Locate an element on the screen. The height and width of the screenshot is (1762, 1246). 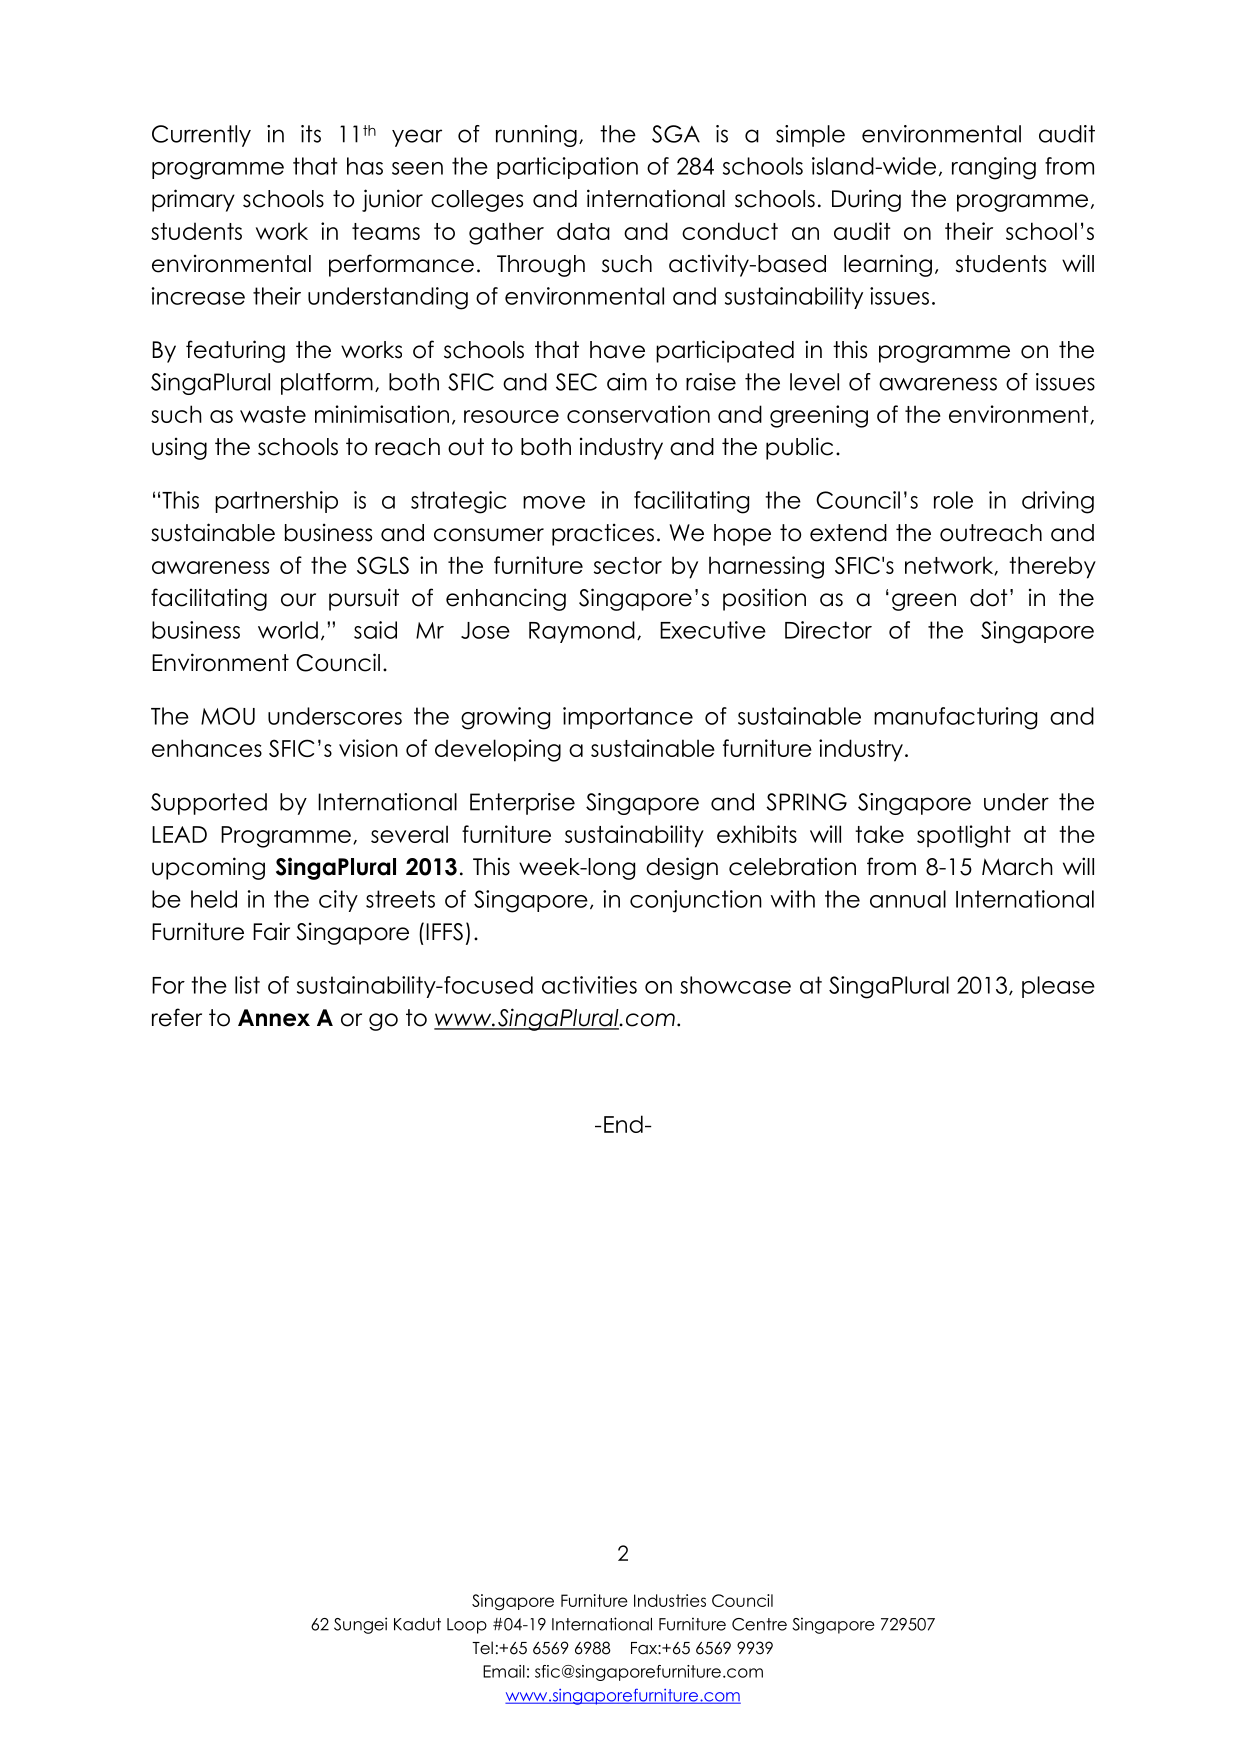
has is located at coordinates (365, 166).
